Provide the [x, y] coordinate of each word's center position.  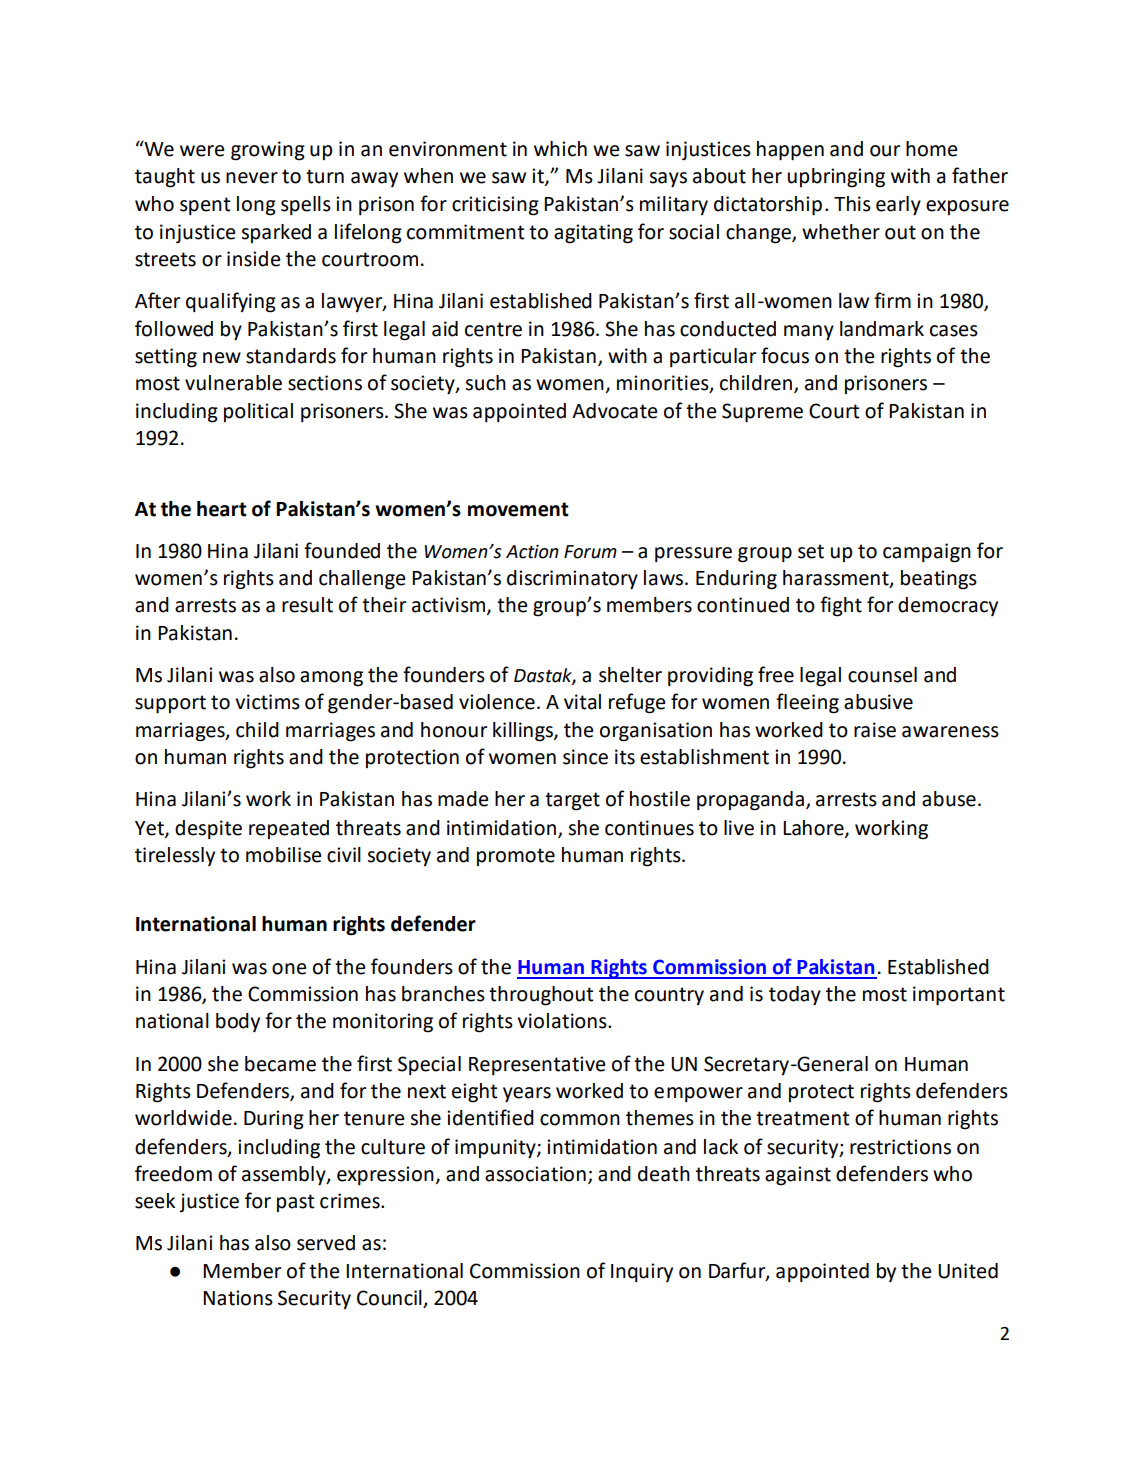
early [898, 206]
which [560, 149]
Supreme [762, 413]
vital [582, 702]
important [959, 996]
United [968, 1271]
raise [875, 730]
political [258, 412]
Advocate [614, 411]
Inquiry [642, 1272]
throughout [541, 996]
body [238, 1022]
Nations [238, 1298]
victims [267, 702]
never [252, 178]
